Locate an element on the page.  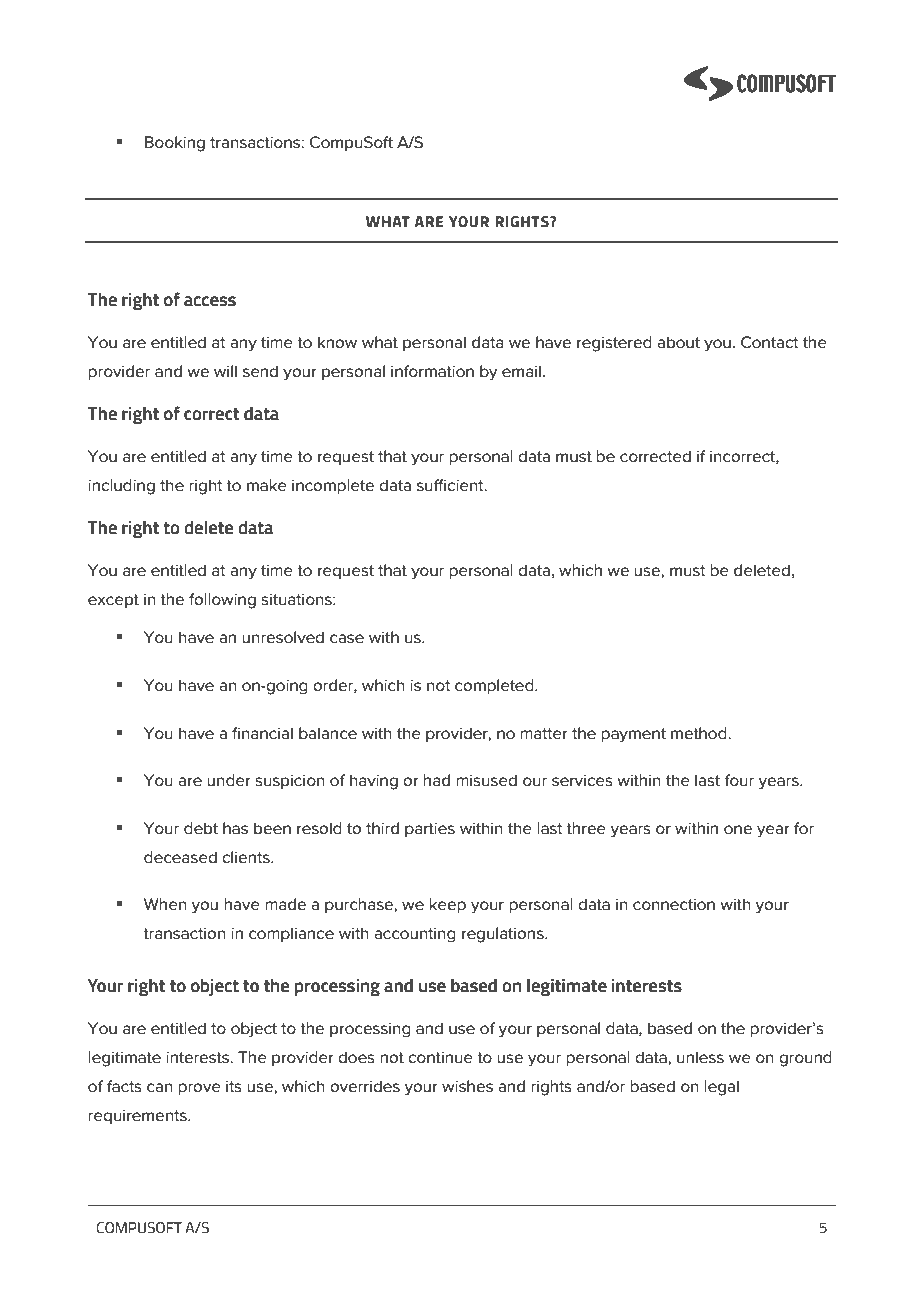
Booking is located at coordinates (175, 144).
